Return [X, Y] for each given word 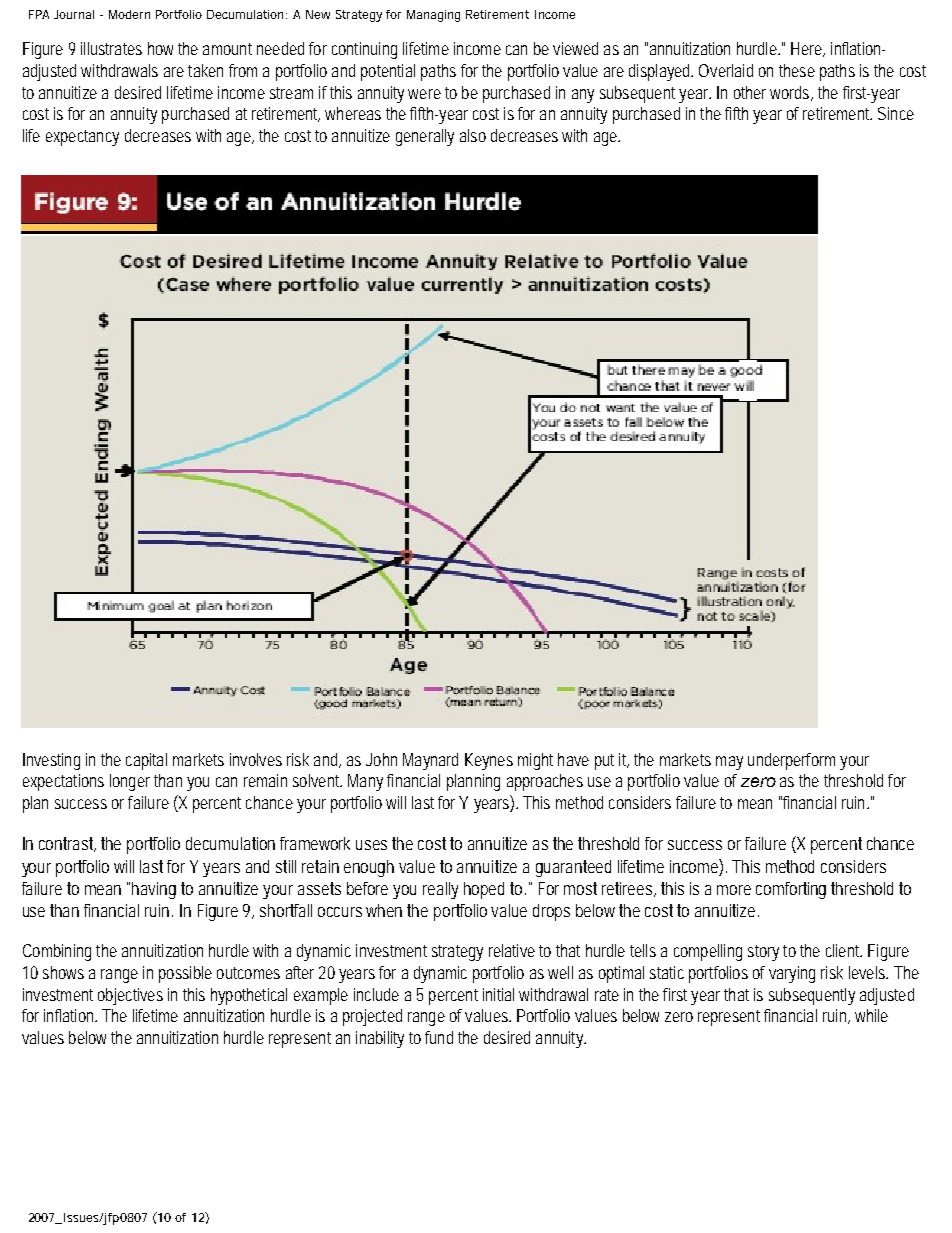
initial [498, 994]
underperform [791, 761]
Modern [129, 14]
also [473, 135]
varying [792, 974]
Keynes [489, 761]
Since [896, 113]
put [604, 762]
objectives [130, 996]
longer [130, 782]
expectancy [82, 138]
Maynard [430, 761]
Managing [433, 16]
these [797, 70]
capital [146, 761]
